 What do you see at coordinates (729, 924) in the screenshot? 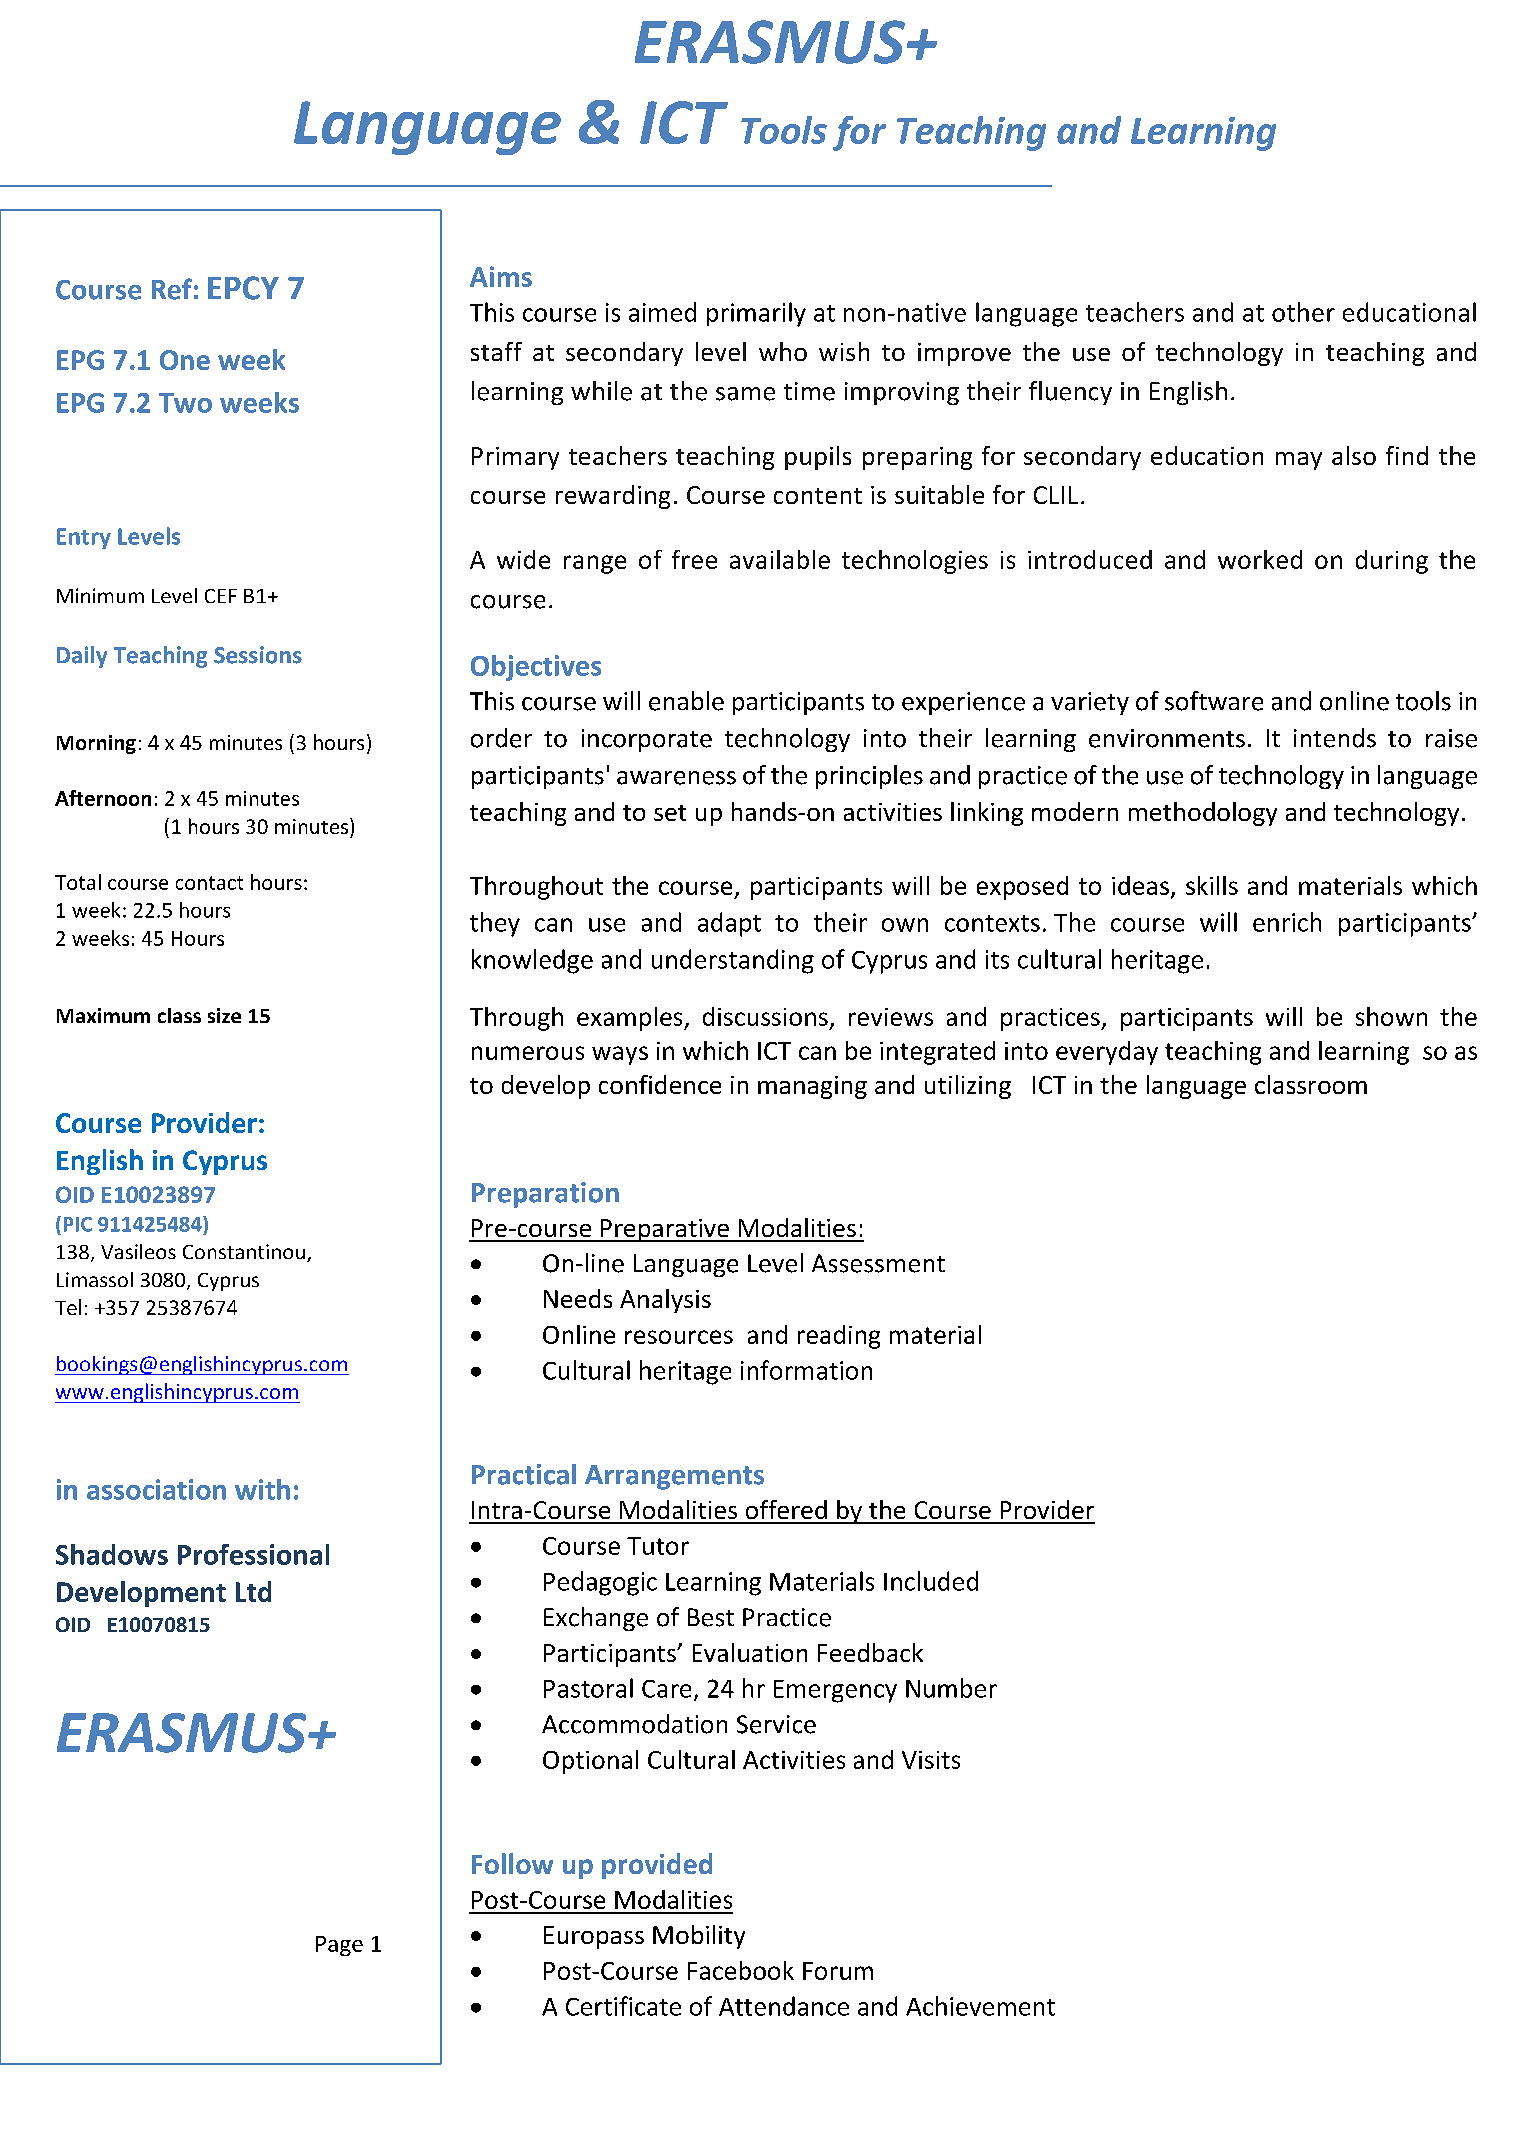
I see `adapt` at bounding box center [729, 924].
